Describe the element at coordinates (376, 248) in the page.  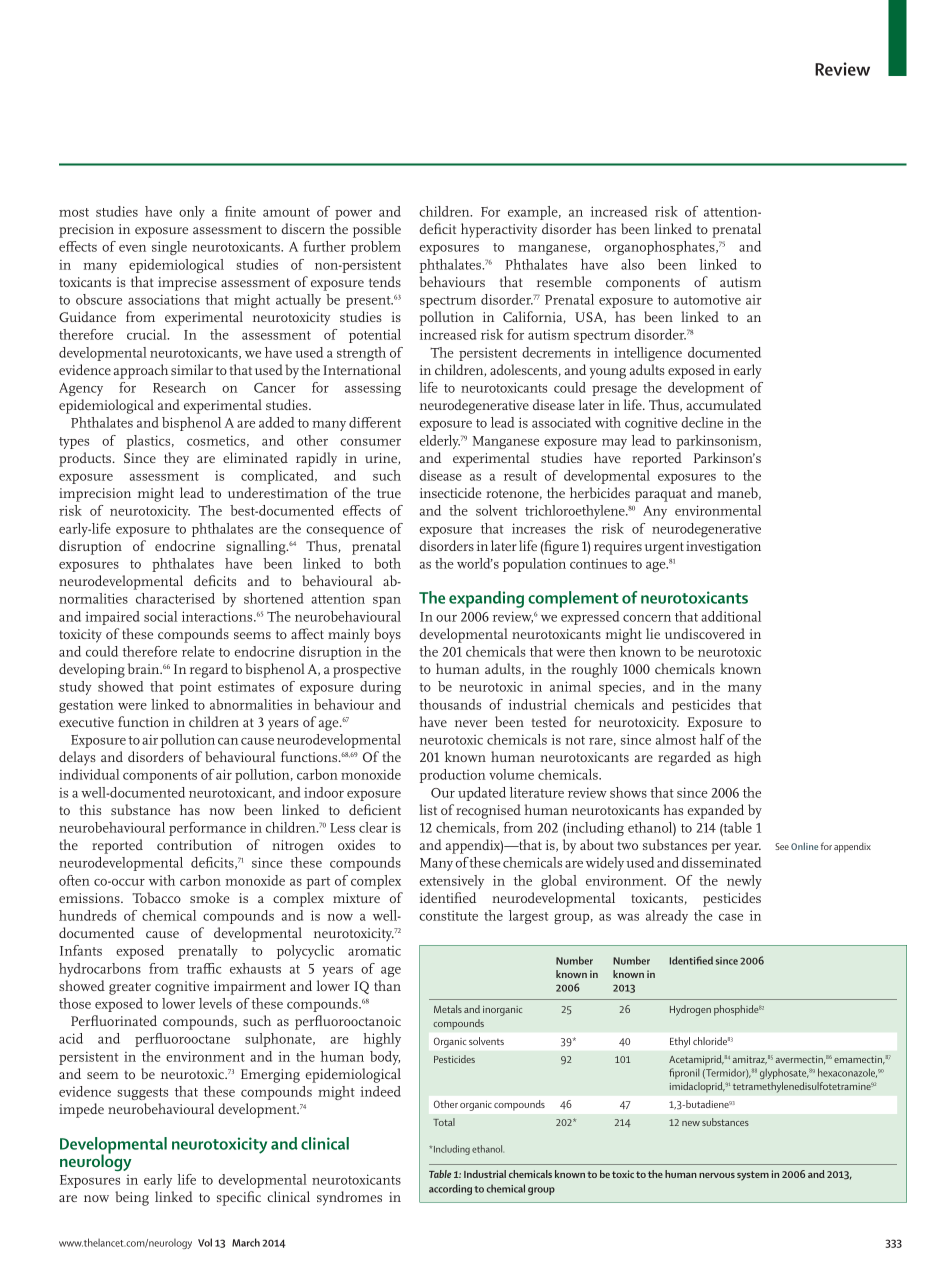
I see `problem` at that location.
